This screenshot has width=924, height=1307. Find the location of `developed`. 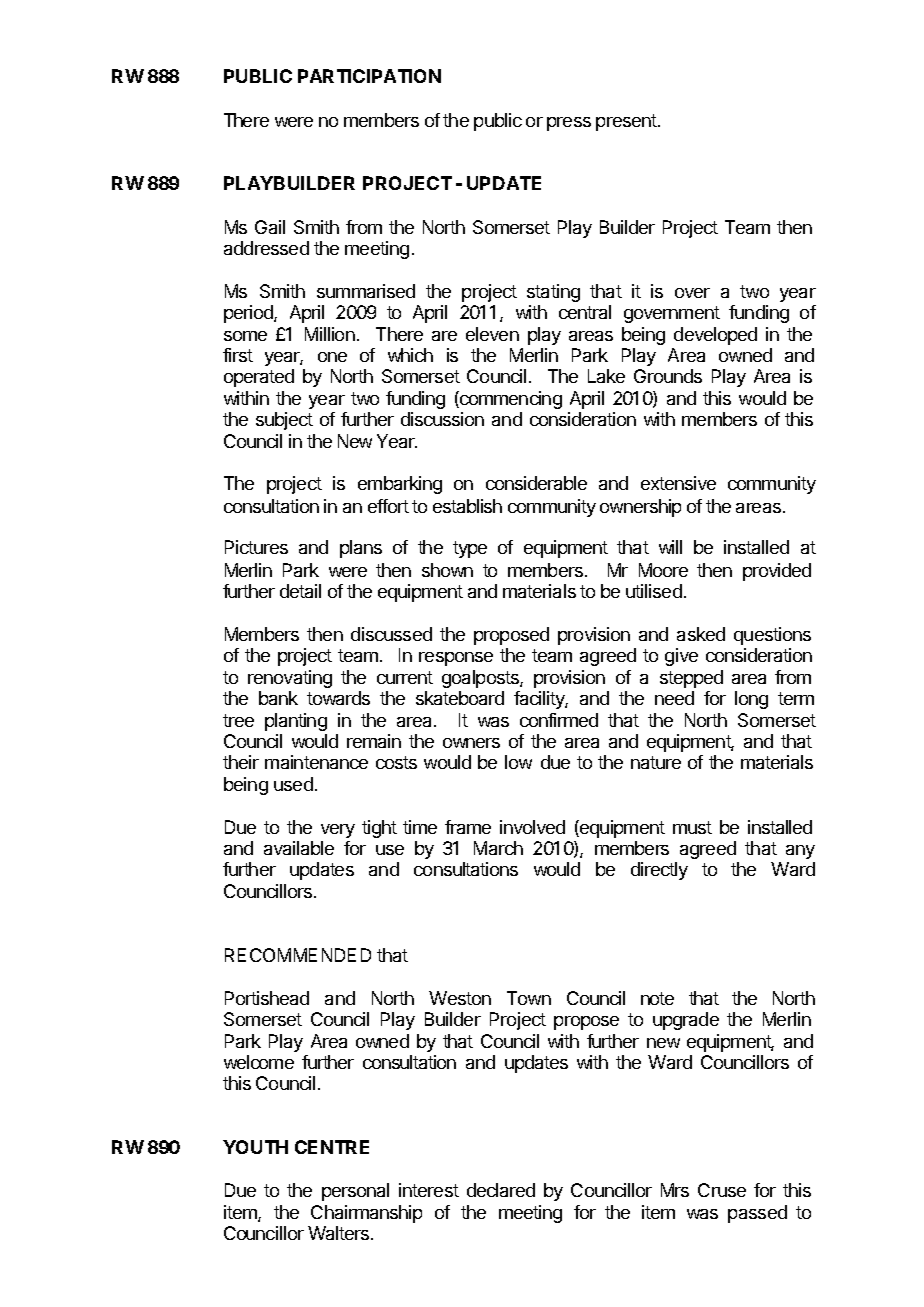

developed is located at coordinates (715, 336).
